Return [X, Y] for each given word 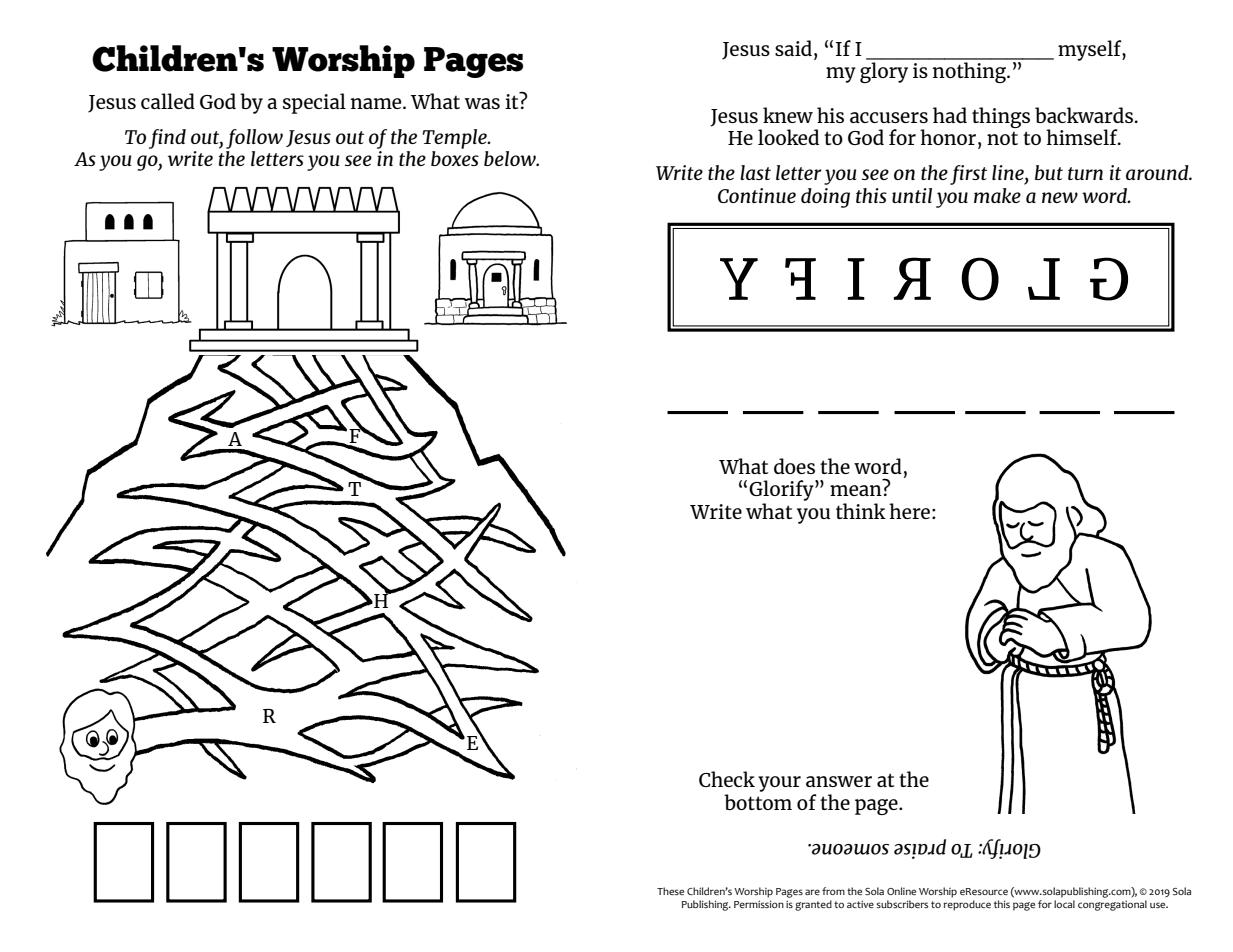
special [314, 103]
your [779, 784]
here [909, 511]
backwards [1085, 115]
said [793, 48]
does [794, 466]
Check [727, 779]
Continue [757, 195]
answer [839, 781]
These [670, 891]
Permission [759, 904]
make [997, 195]
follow [254, 139]
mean [856, 490]
